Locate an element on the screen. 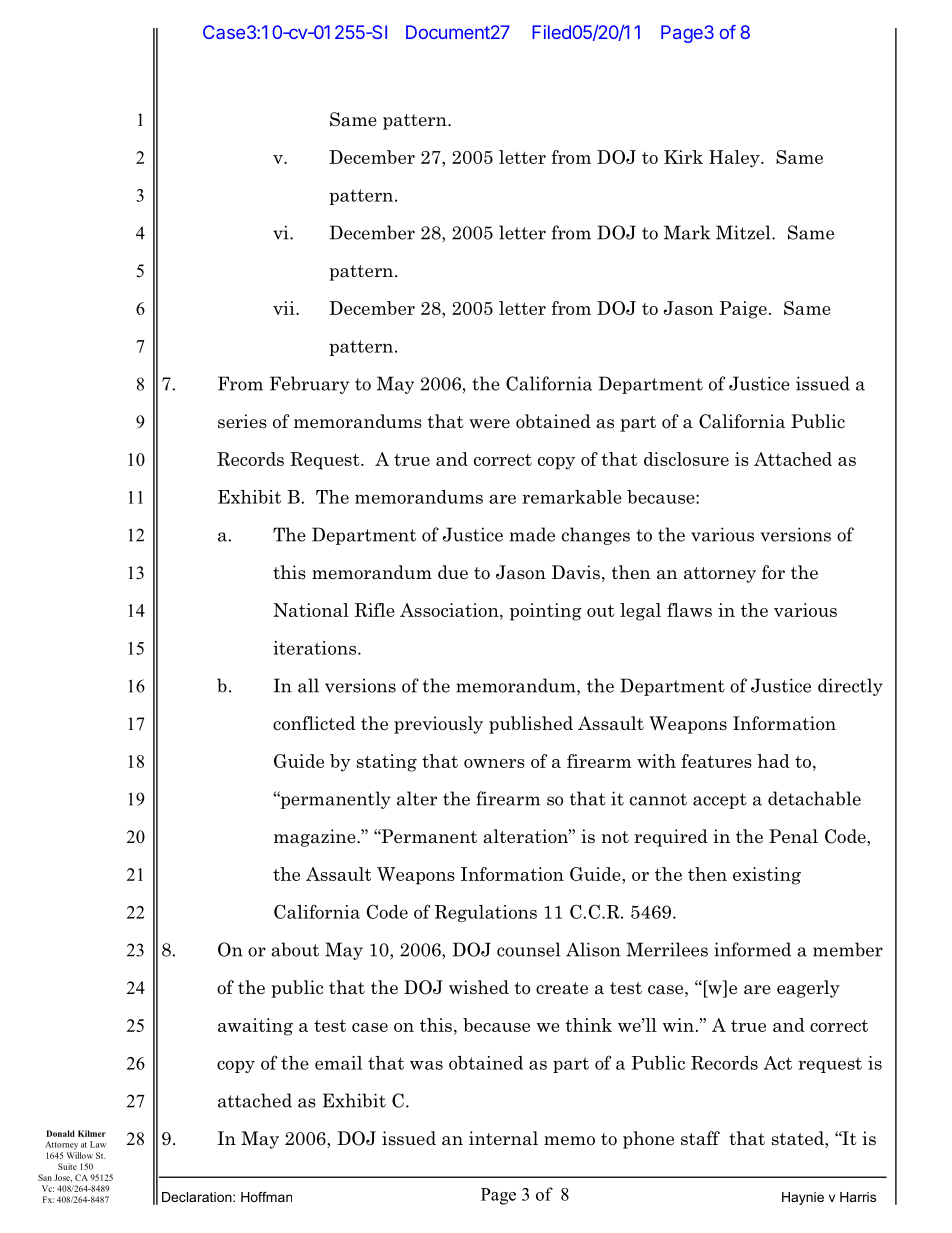 Image resolution: width=952 pixels, height=1233 pixels. vii is located at coordinates (285, 308).
